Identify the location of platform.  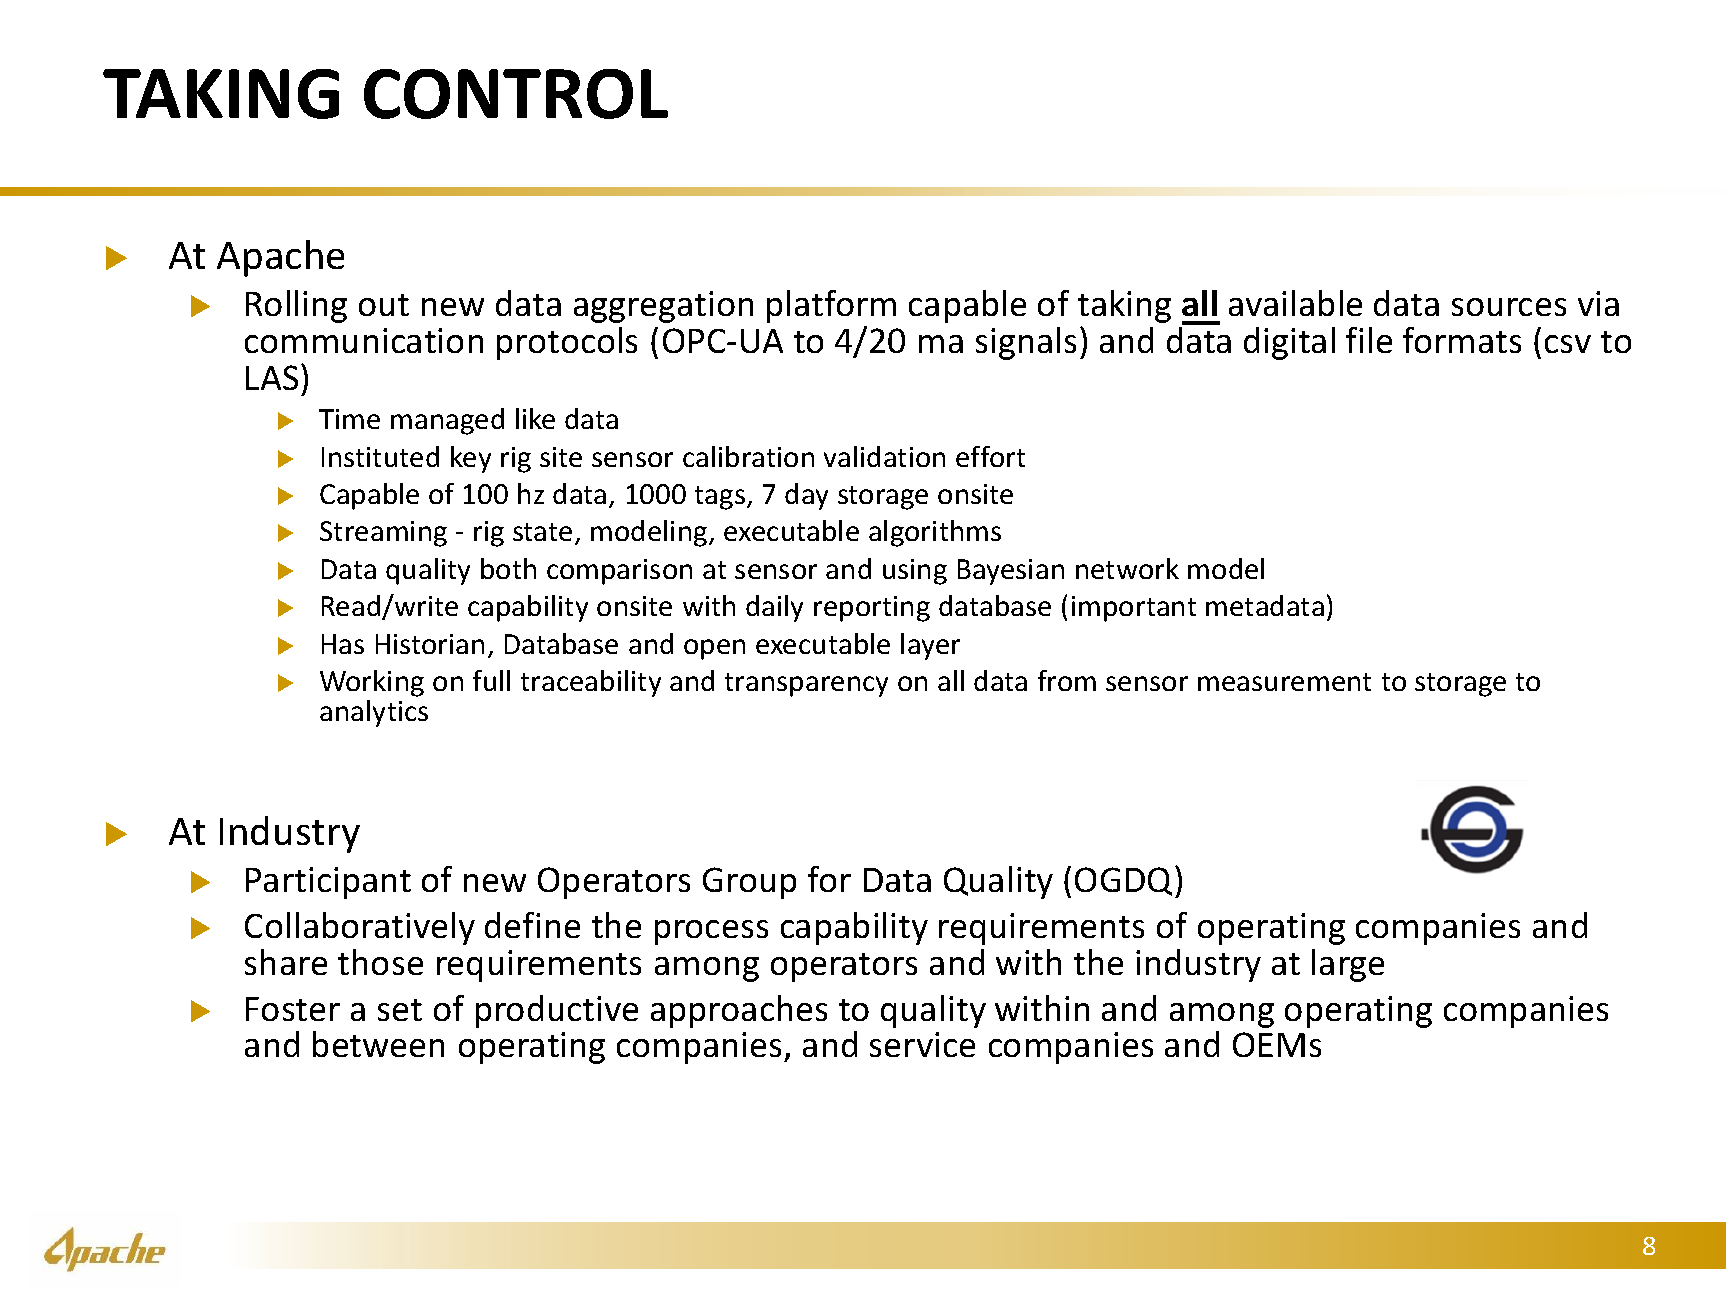
(831, 306).
